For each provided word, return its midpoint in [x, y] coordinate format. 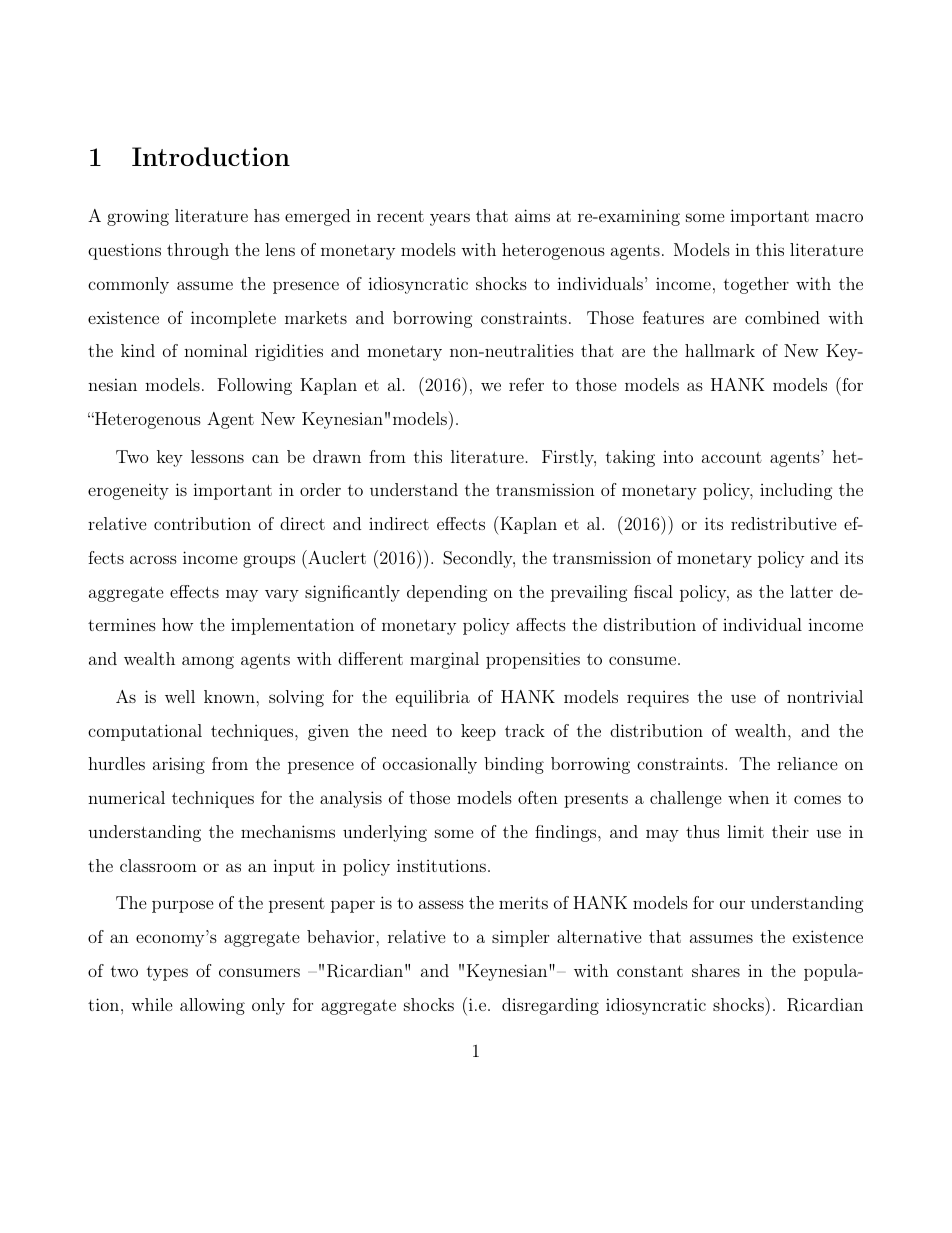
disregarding [550, 1006]
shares [716, 970]
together [756, 285]
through [198, 251]
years [450, 219]
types [167, 973]
